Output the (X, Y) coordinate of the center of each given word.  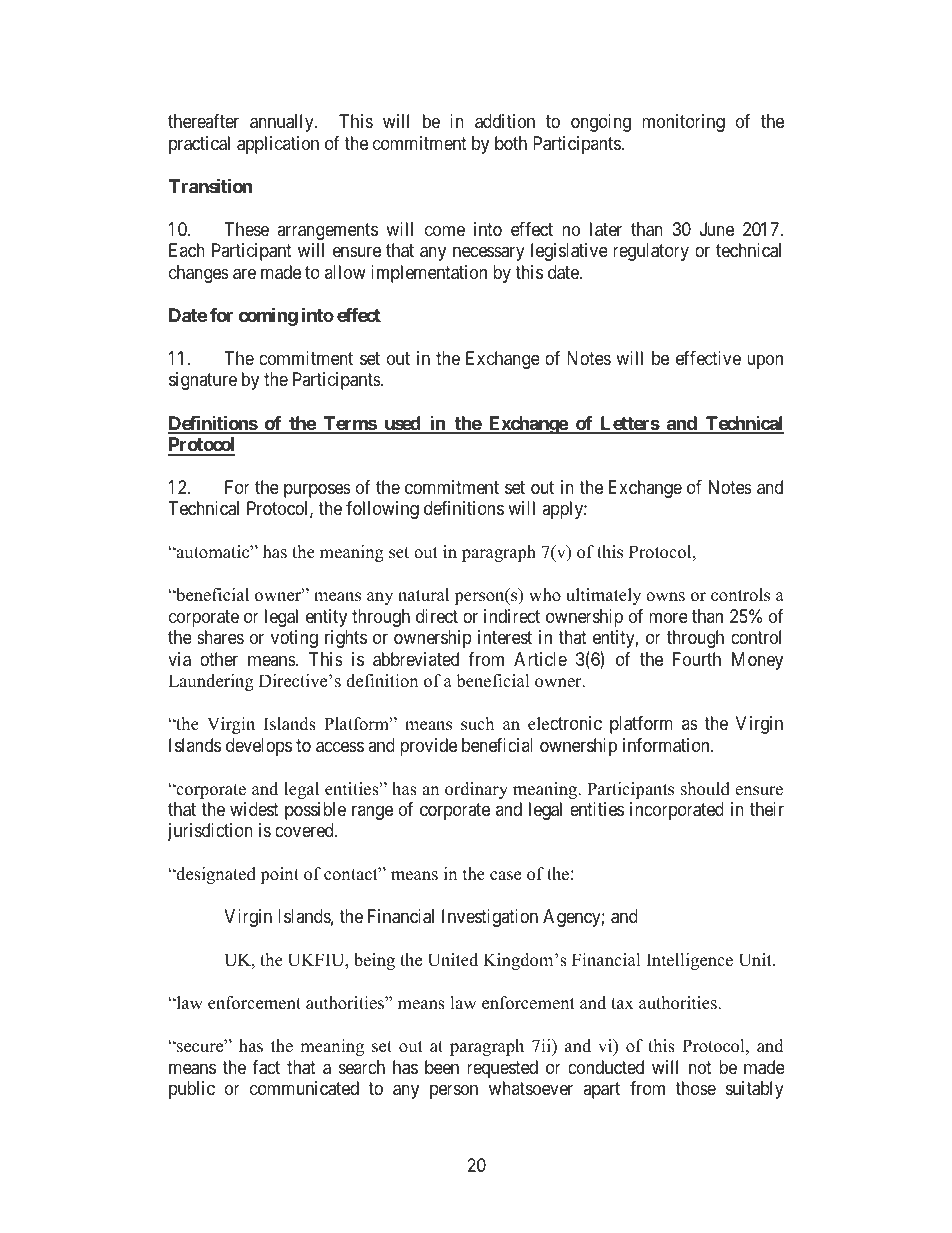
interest (505, 637)
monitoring (683, 123)
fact (266, 1067)
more (668, 617)
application (278, 145)
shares (220, 637)
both (511, 143)
